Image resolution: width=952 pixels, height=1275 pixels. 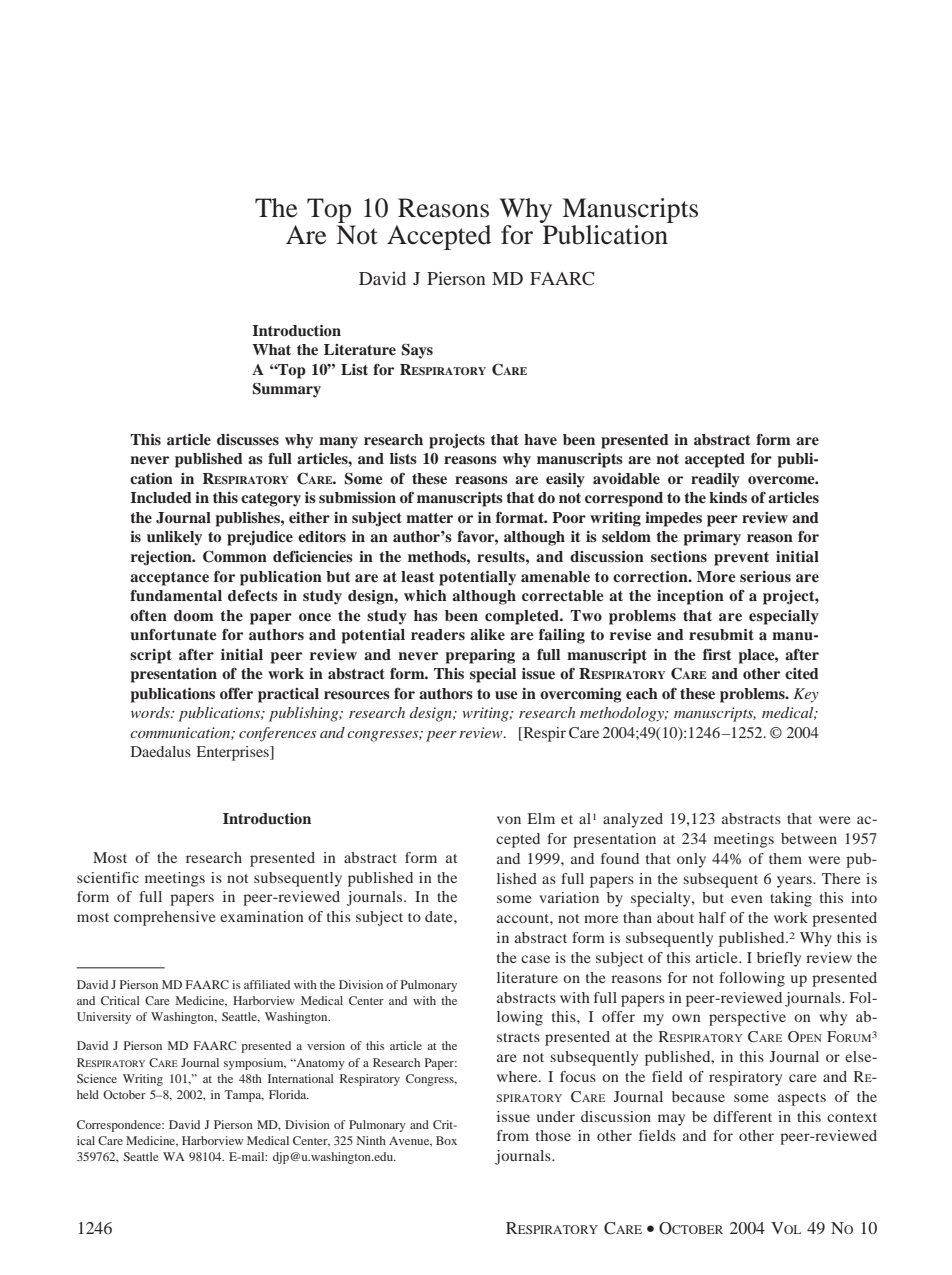 What do you see at coordinates (715, 480) in the screenshot?
I see `readily` at bounding box center [715, 480].
